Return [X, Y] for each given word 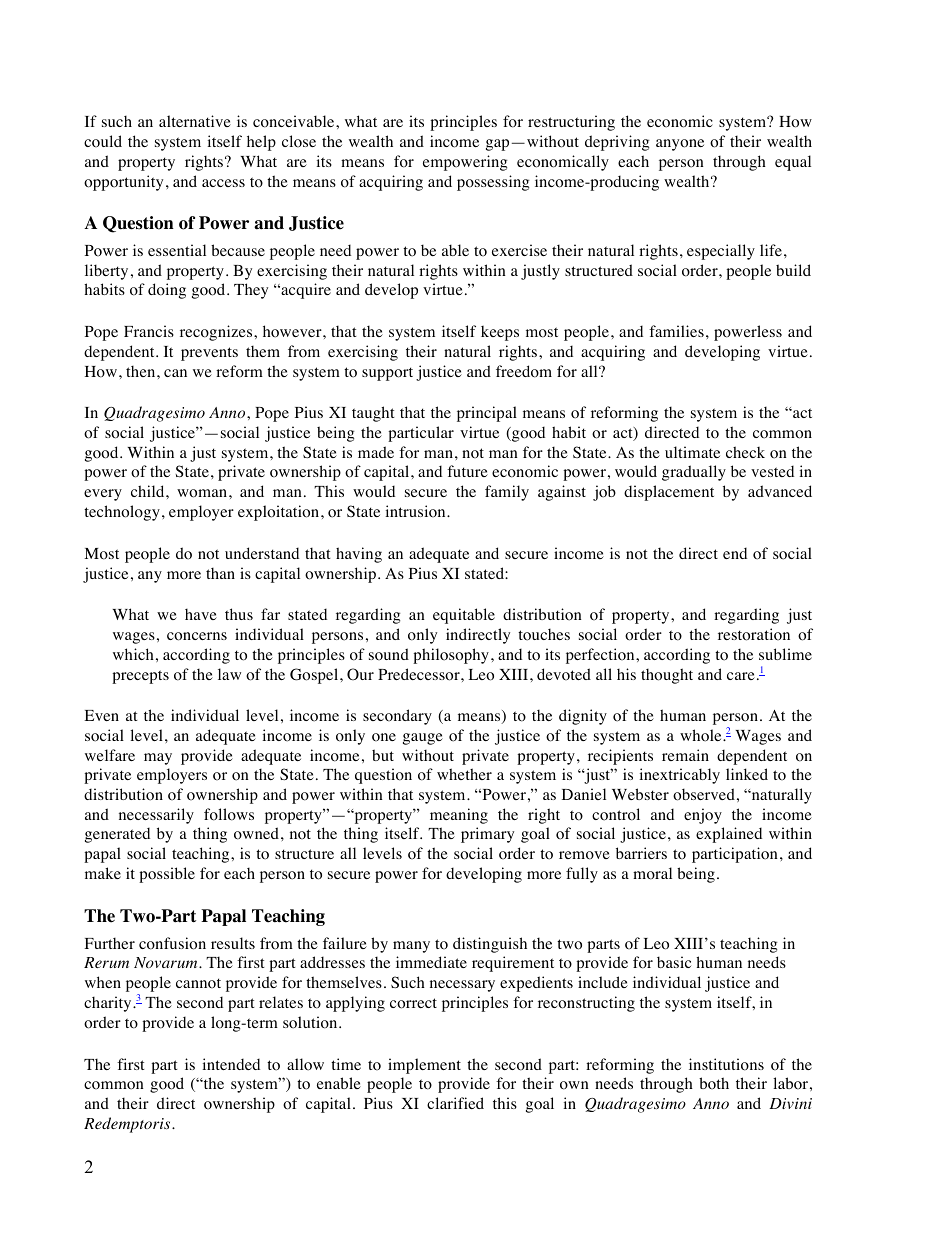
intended [231, 1064]
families [676, 331]
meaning [459, 816]
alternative [195, 121]
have [201, 614]
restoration [754, 634]
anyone [680, 145]
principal [487, 414]
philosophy [451, 656]
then [142, 371]
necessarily [156, 816]
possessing [493, 183]
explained [729, 835]
